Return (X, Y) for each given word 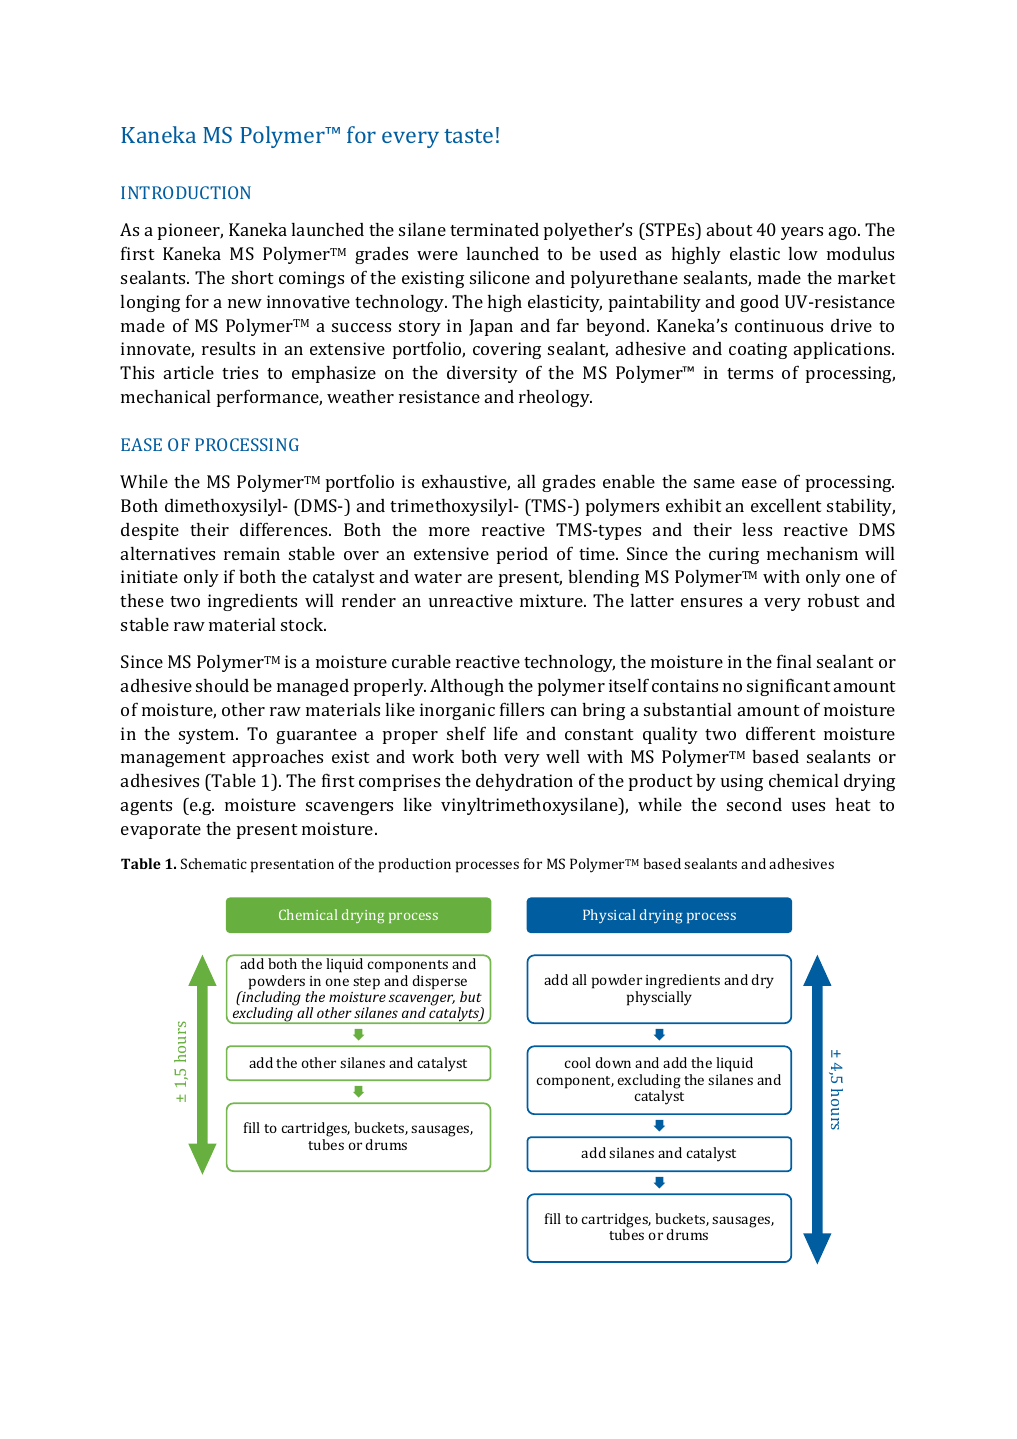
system (208, 736)
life (506, 733)
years (802, 233)
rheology (555, 398)
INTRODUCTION (186, 192)
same (714, 483)
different (781, 733)
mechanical (166, 396)
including (270, 998)
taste (468, 136)
